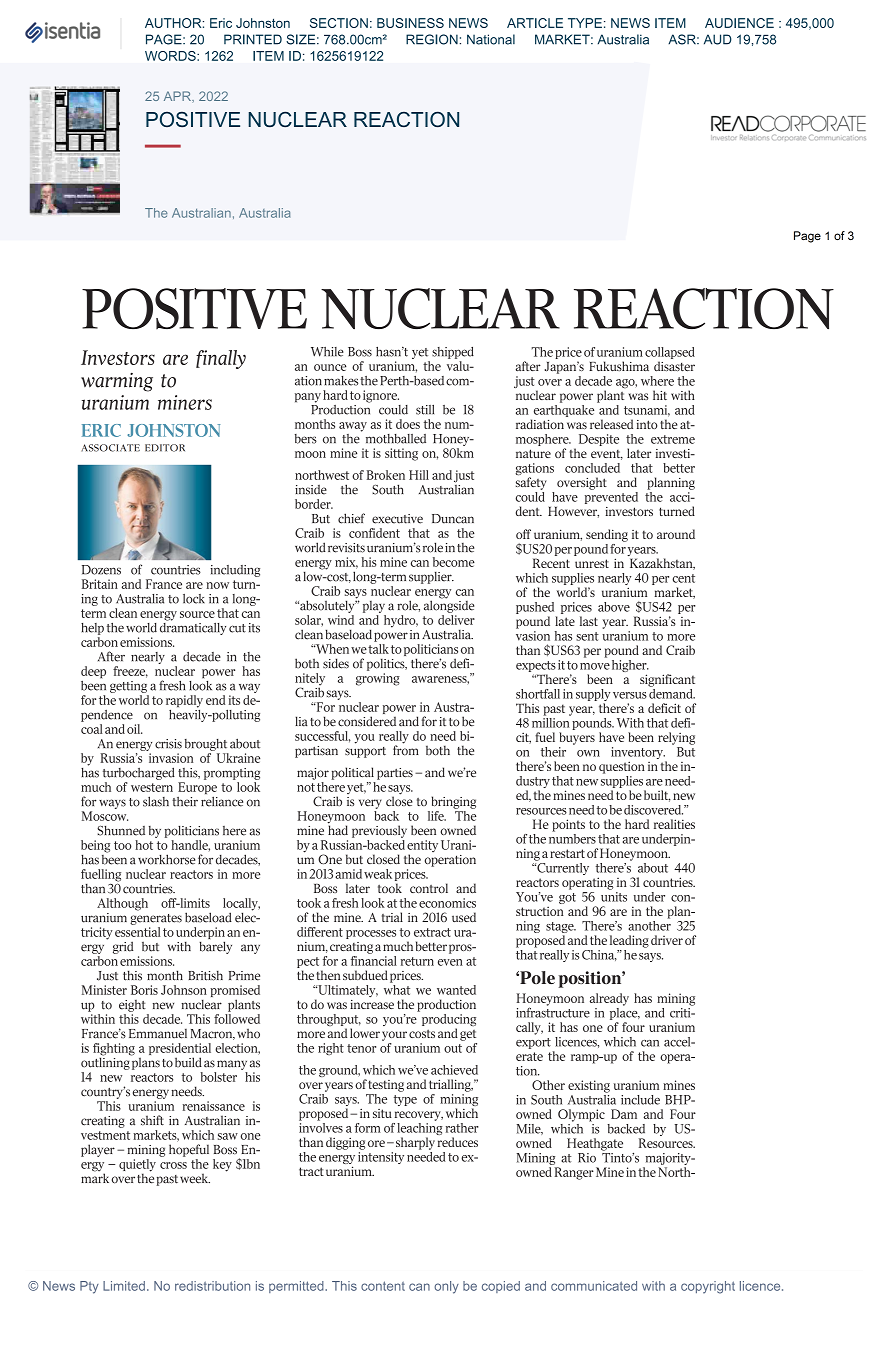 Image resolution: width=896 pixels, height=1345 pixels. Describe the element at coordinates (130, 672) in the page. I see `freeze` at that location.
